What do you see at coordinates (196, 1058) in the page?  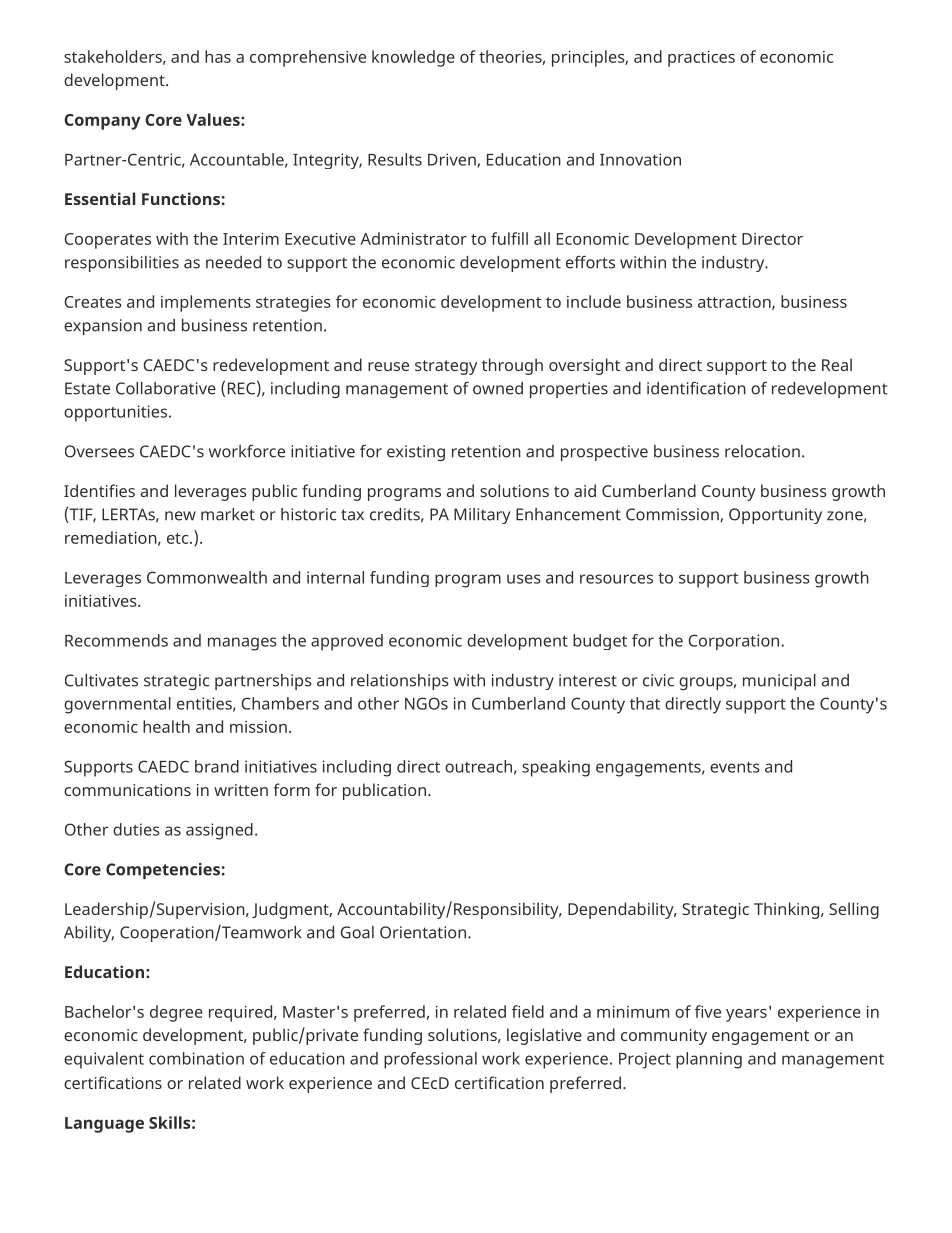 I see `combination` at bounding box center [196, 1058].
